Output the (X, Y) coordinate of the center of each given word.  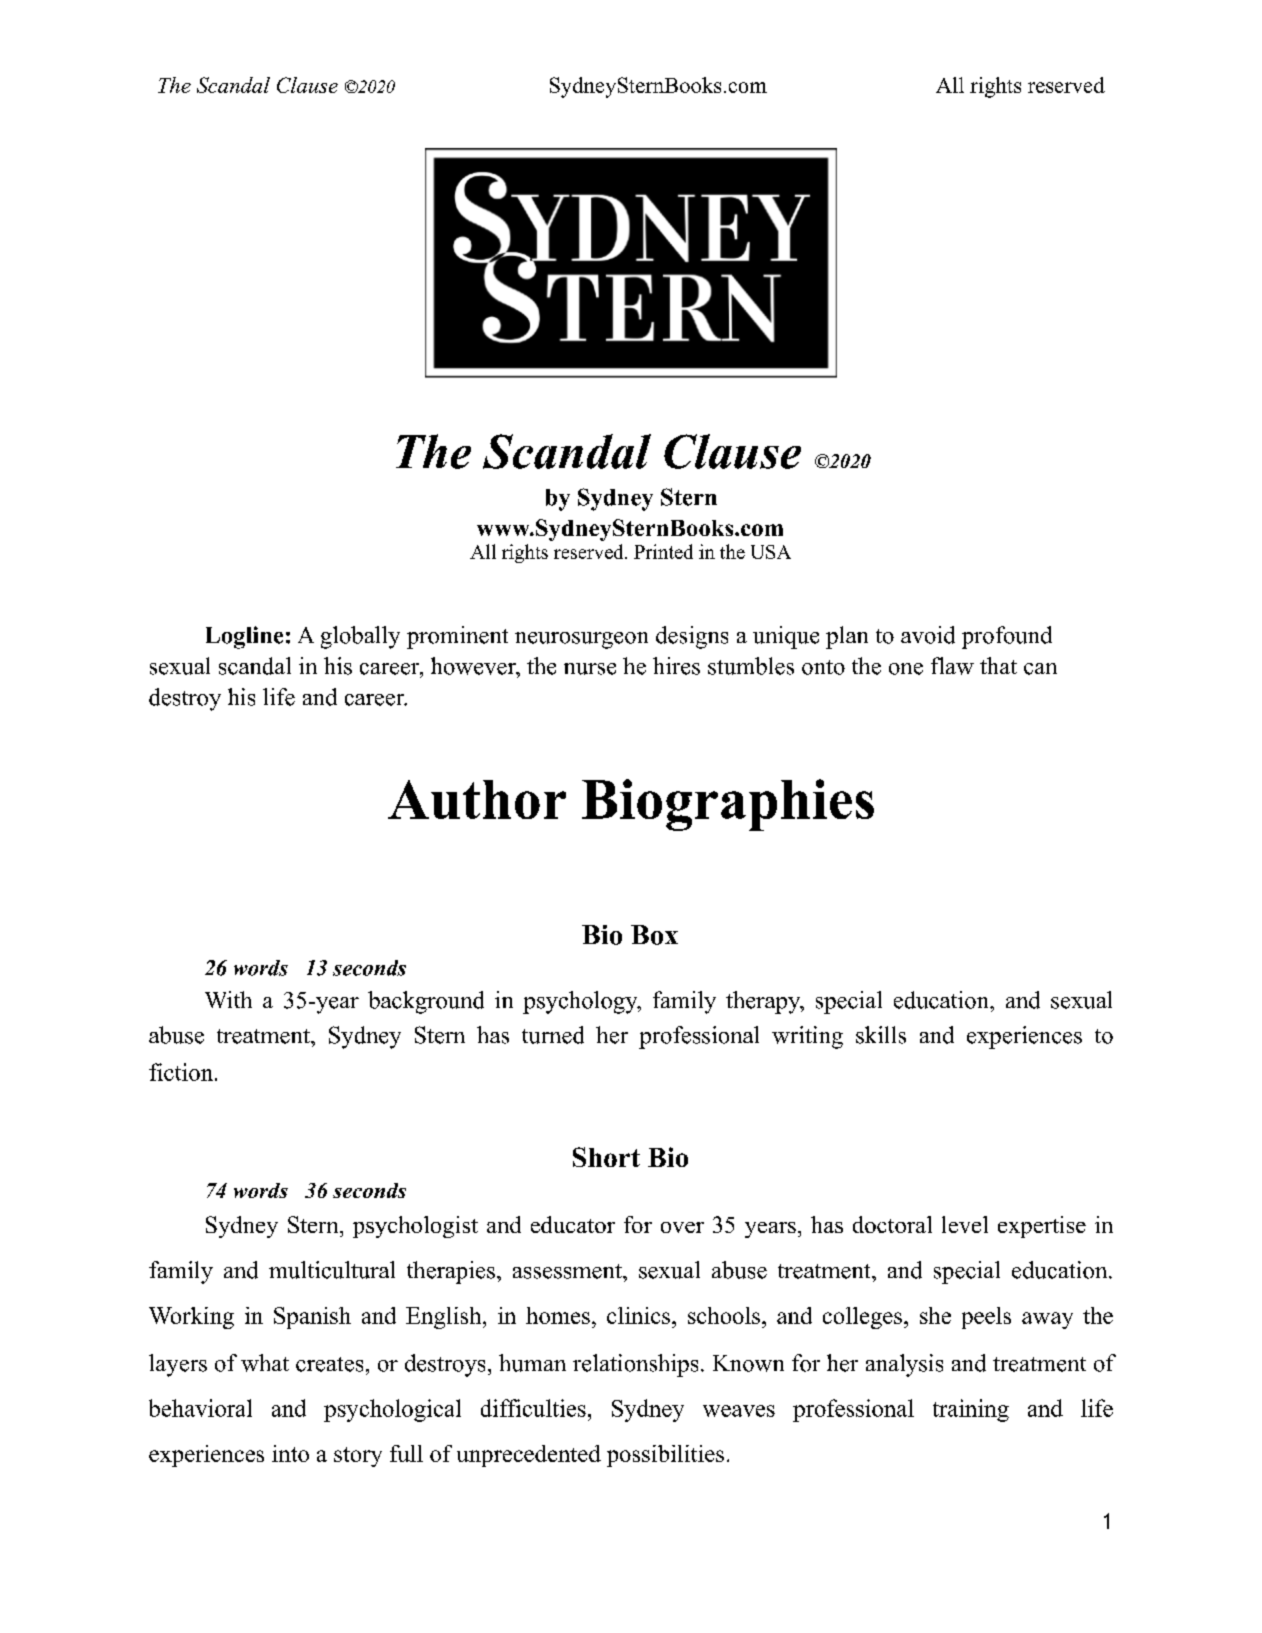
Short (606, 1157)
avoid (928, 635)
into (290, 1453)
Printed (663, 551)
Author (477, 799)
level (965, 1224)
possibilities (665, 1456)
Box (654, 935)
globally (360, 637)
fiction (181, 1072)
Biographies (728, 805)
